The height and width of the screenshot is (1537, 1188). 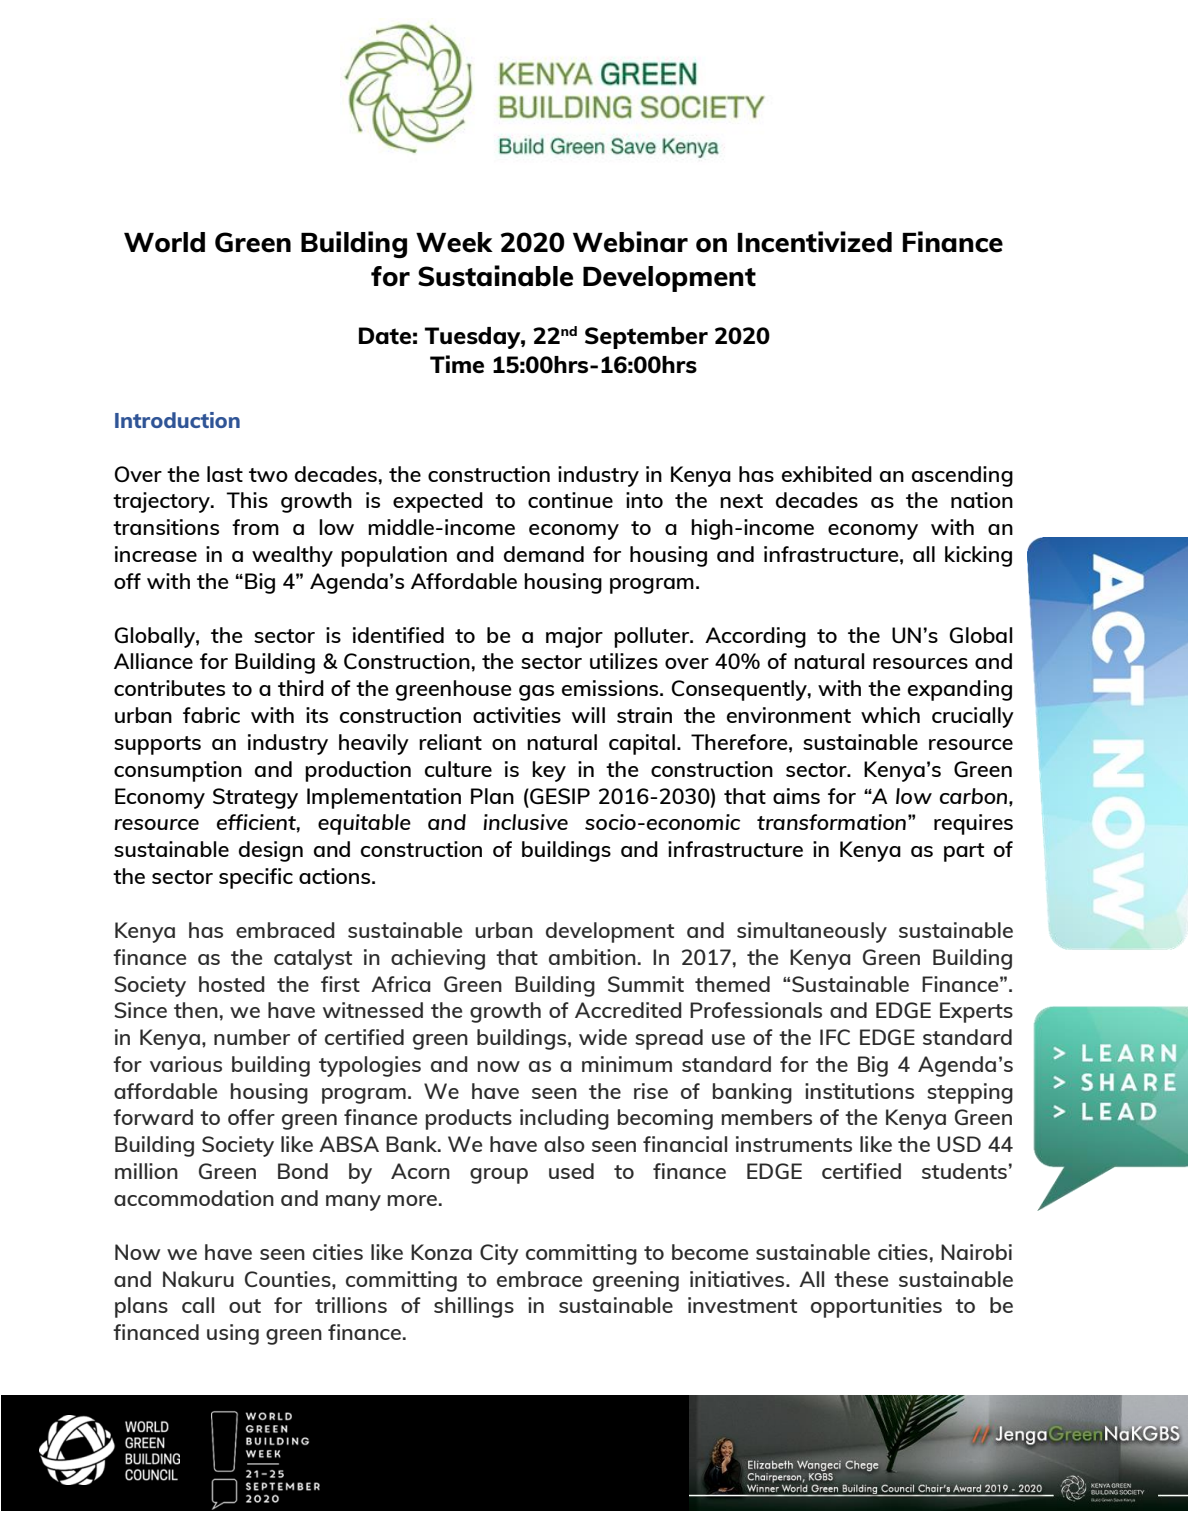 I want to click on these, so click(x=861, y=1279).
